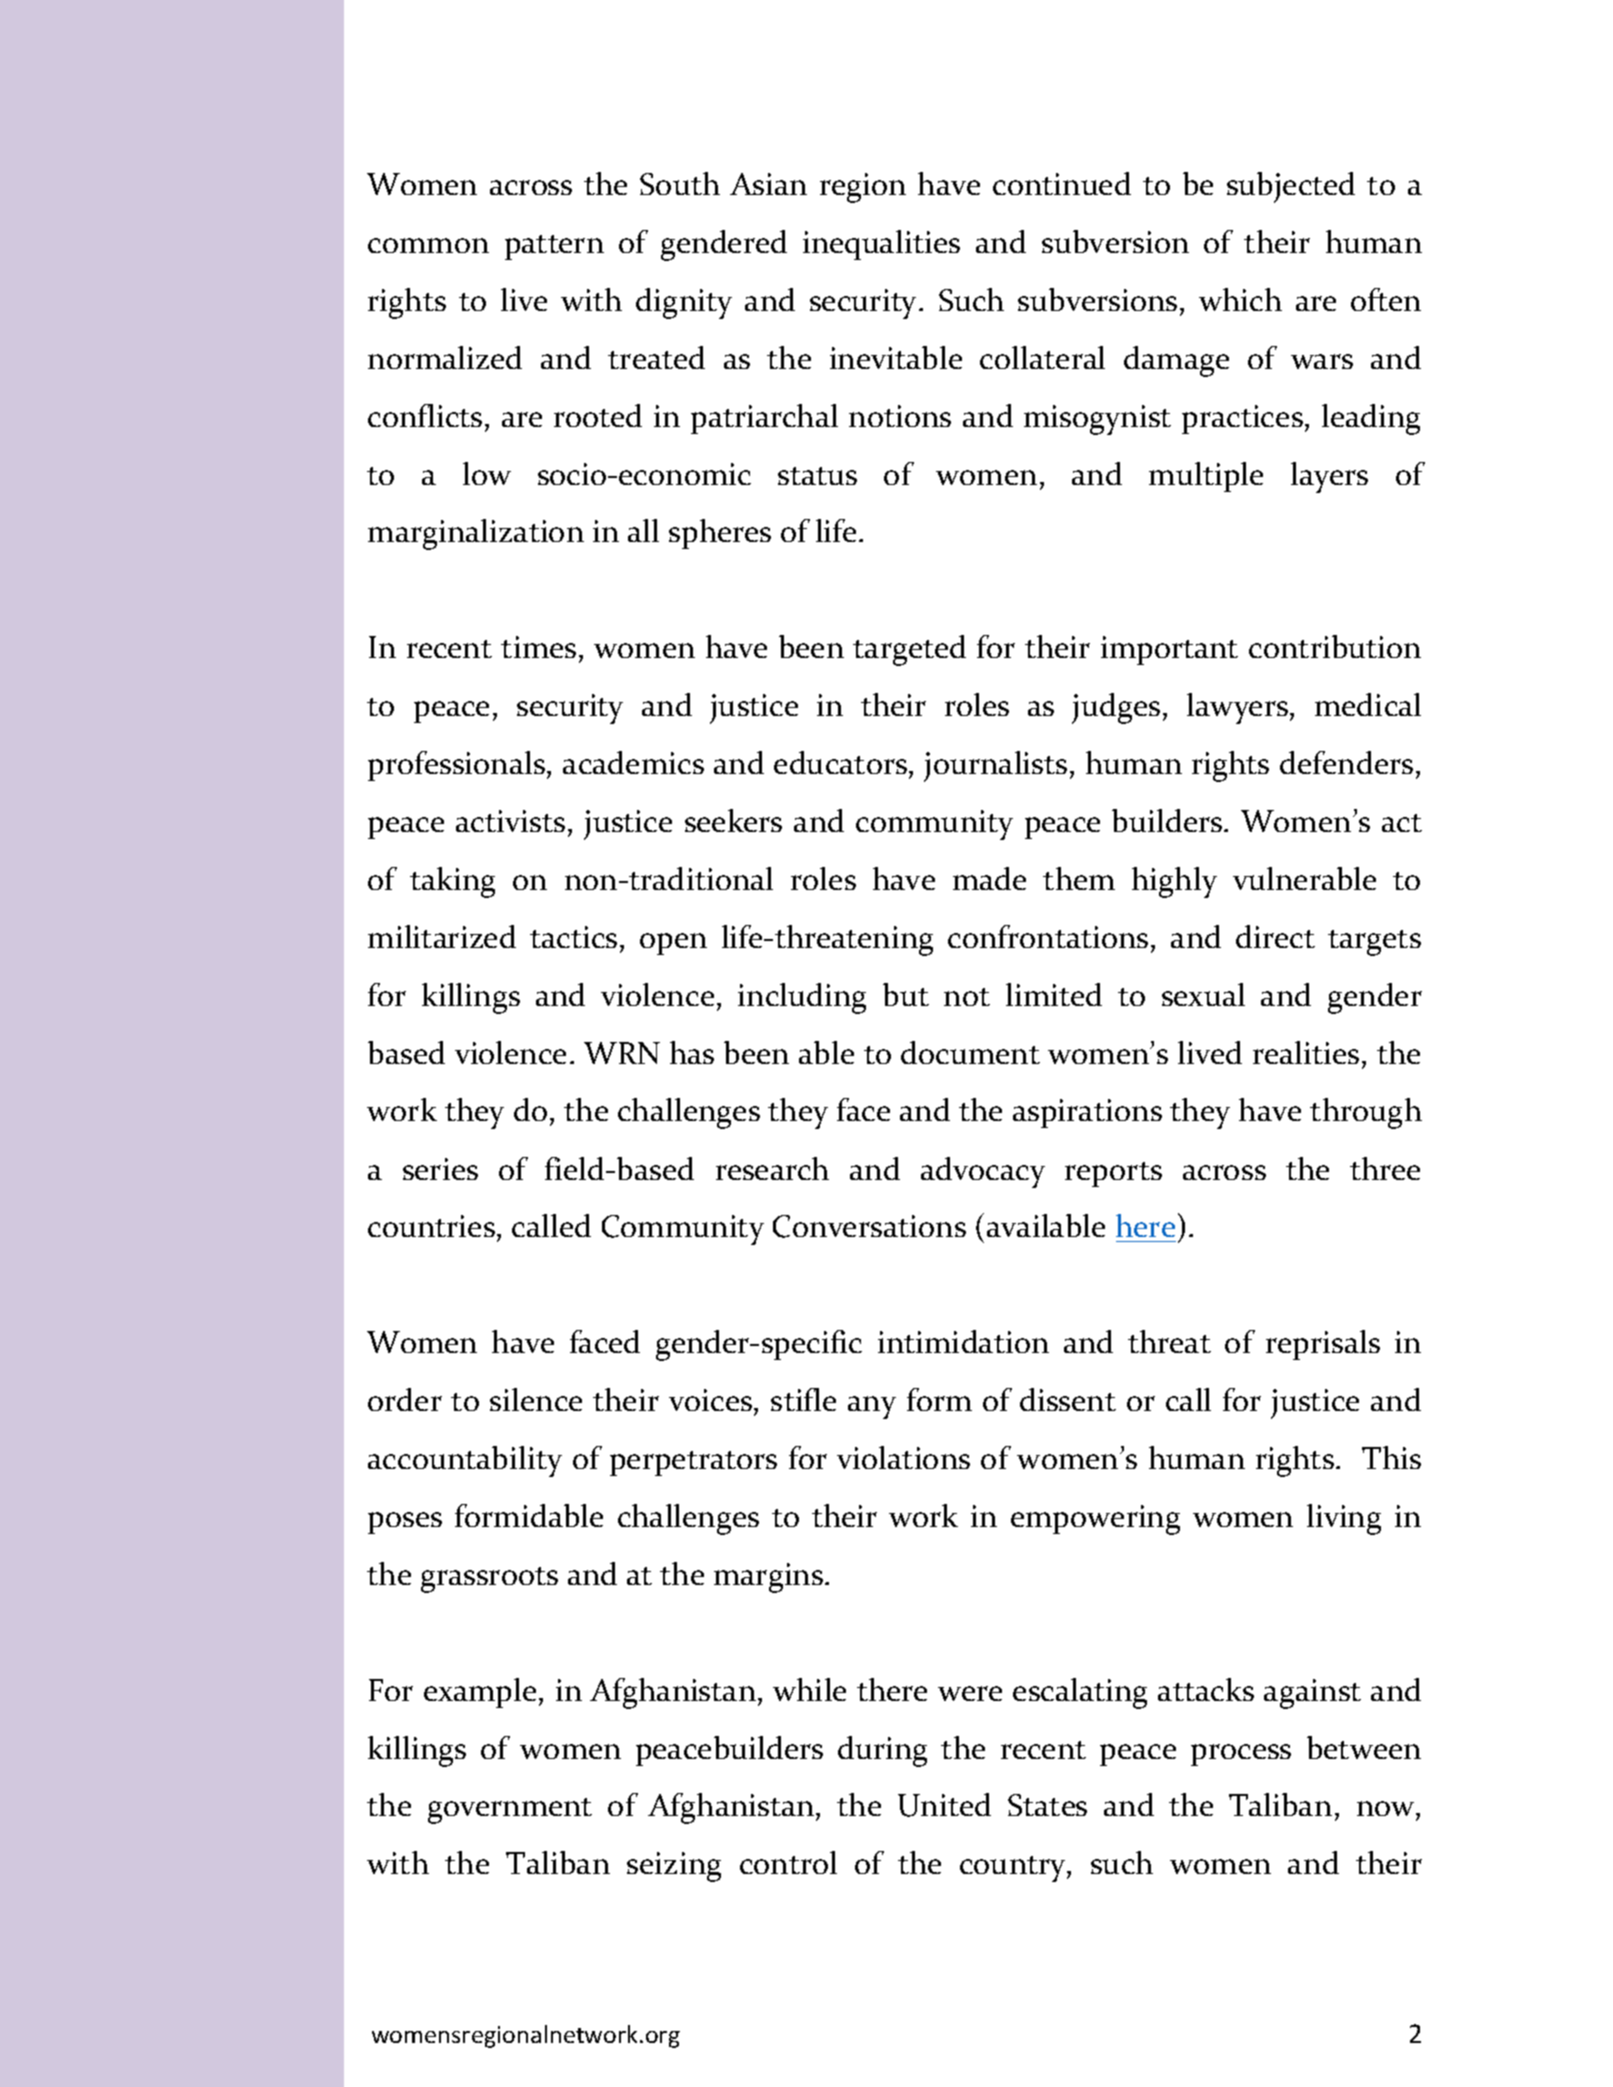  Describe the element at coordinates (573, 937) in the image. I see `tactics` at that location.
